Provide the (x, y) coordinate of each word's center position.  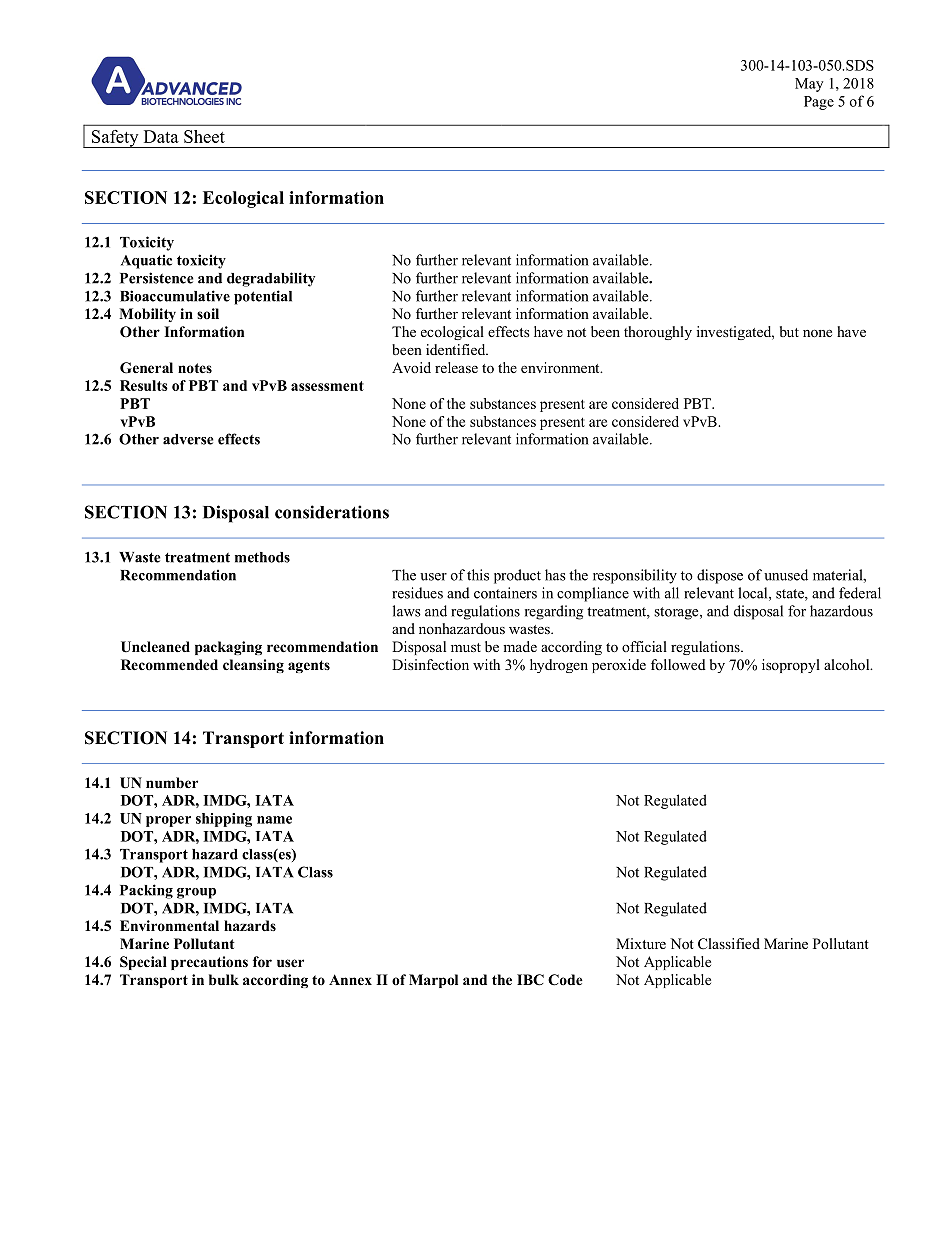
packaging (228, 648)
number (172, 782)
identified (457, 349)
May (809, 85)
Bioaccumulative (175, 296)
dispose (720, 576)
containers (505, 593)
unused (786, 575)
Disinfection (430, 664)
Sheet (204, 136)
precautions (209, 963)
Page (819, 103)
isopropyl (791, 666)
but (789, 331)
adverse (188, 439)
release (456, 367)
